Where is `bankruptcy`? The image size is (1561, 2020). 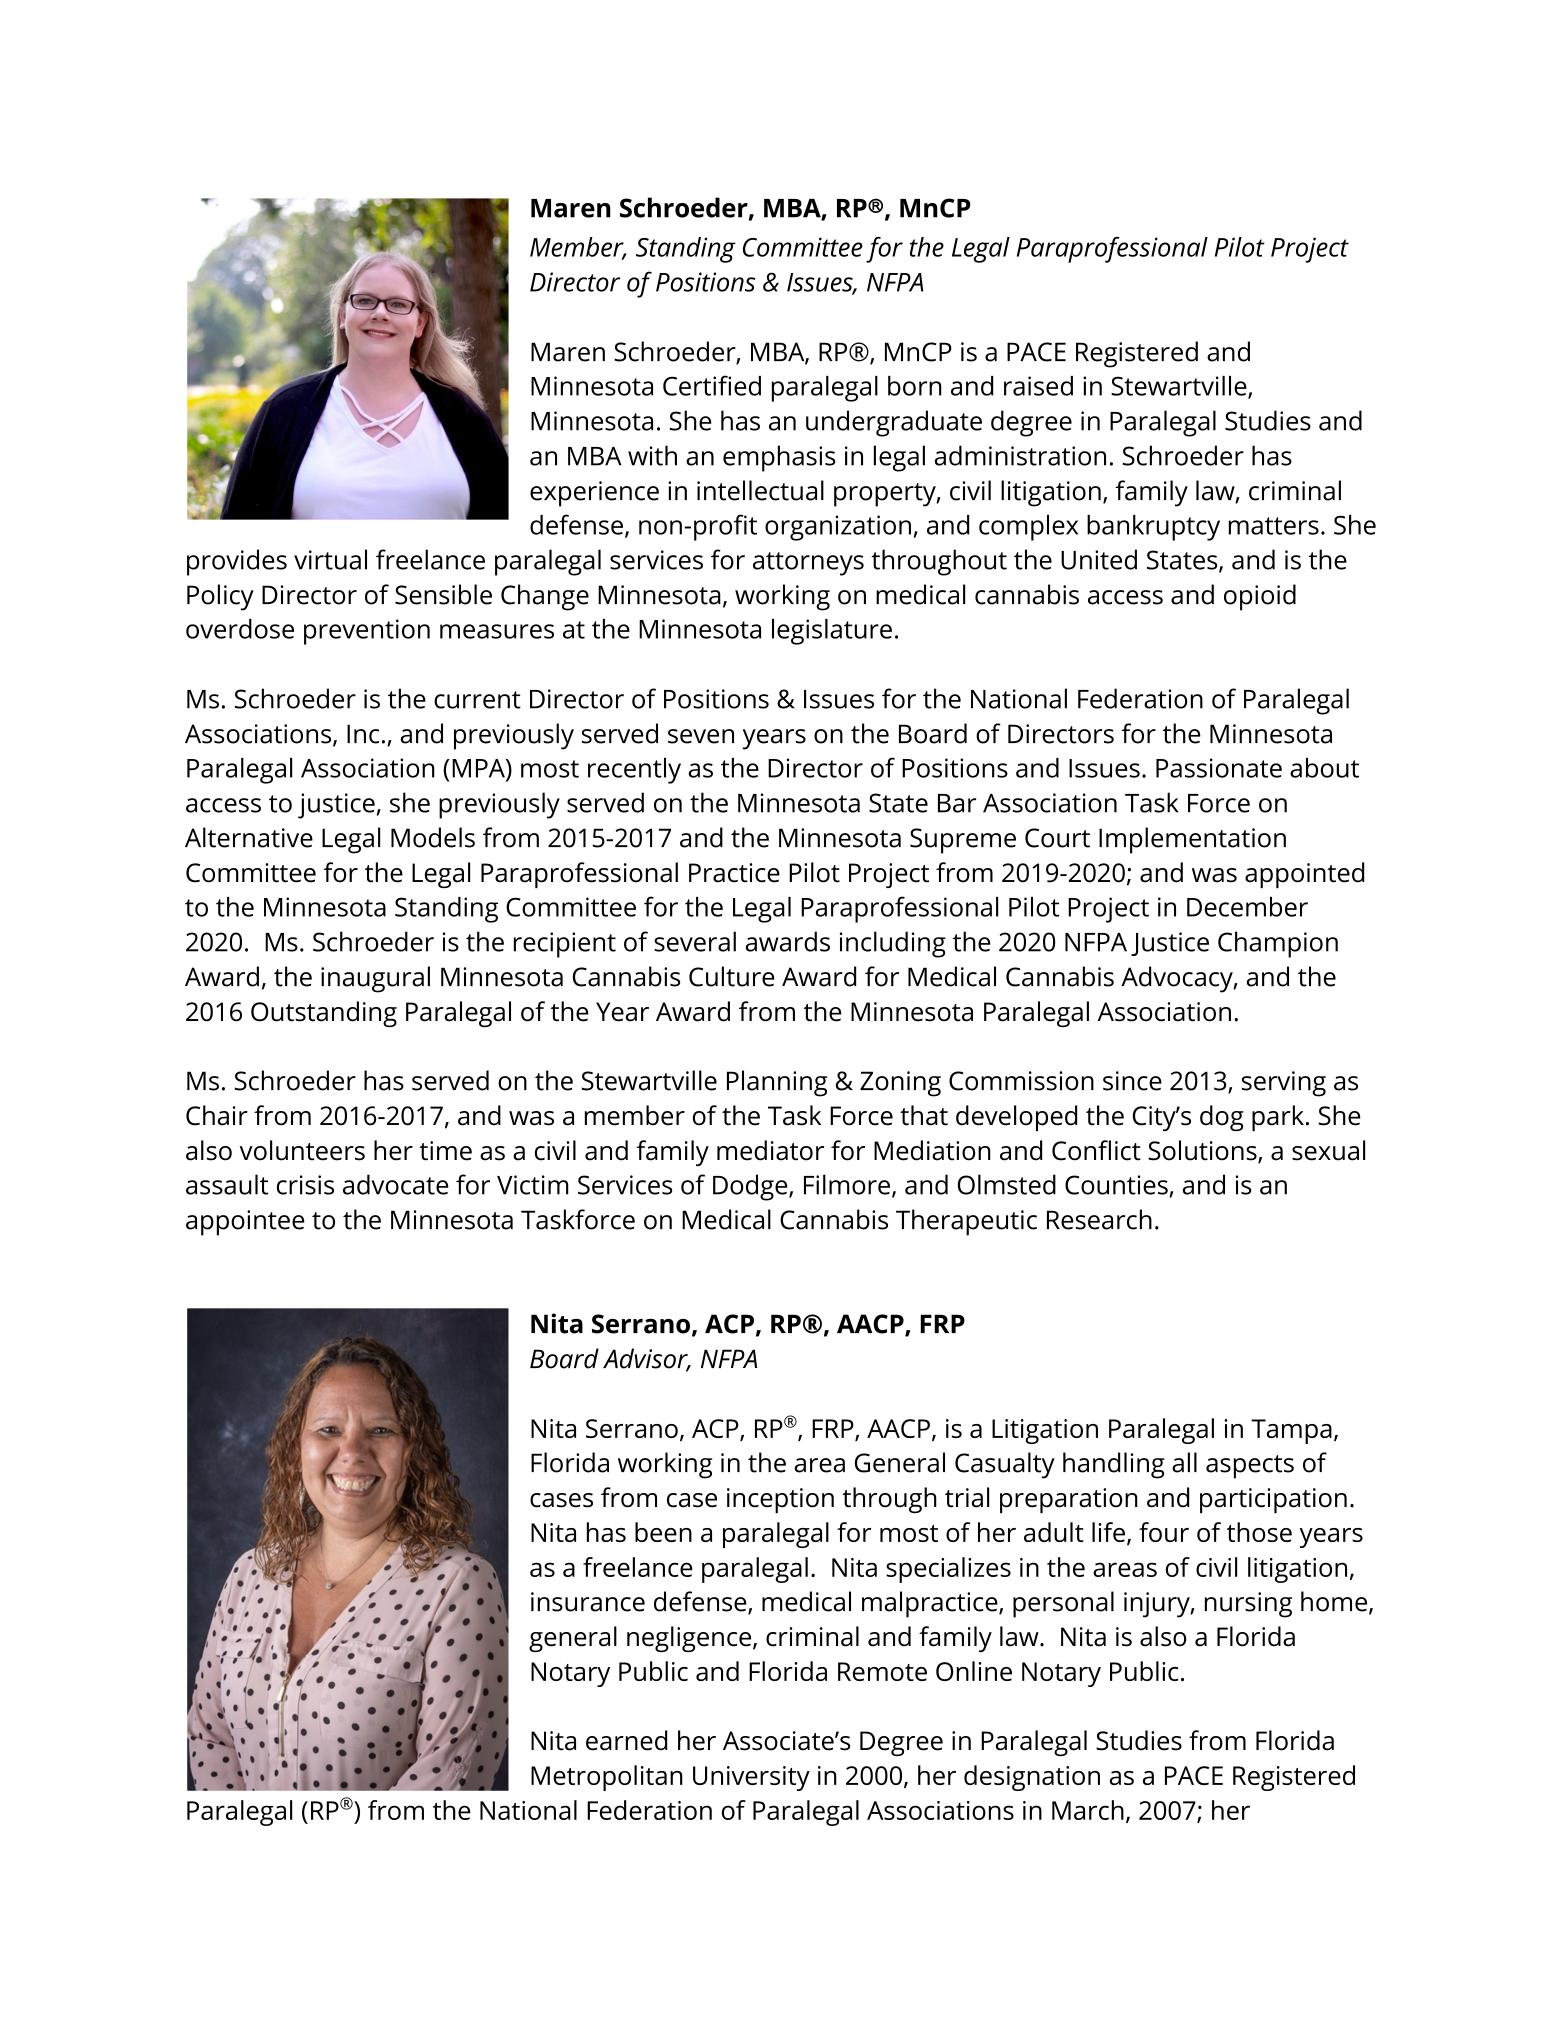 bankruptcy is located at coordinates (1153, 528).
